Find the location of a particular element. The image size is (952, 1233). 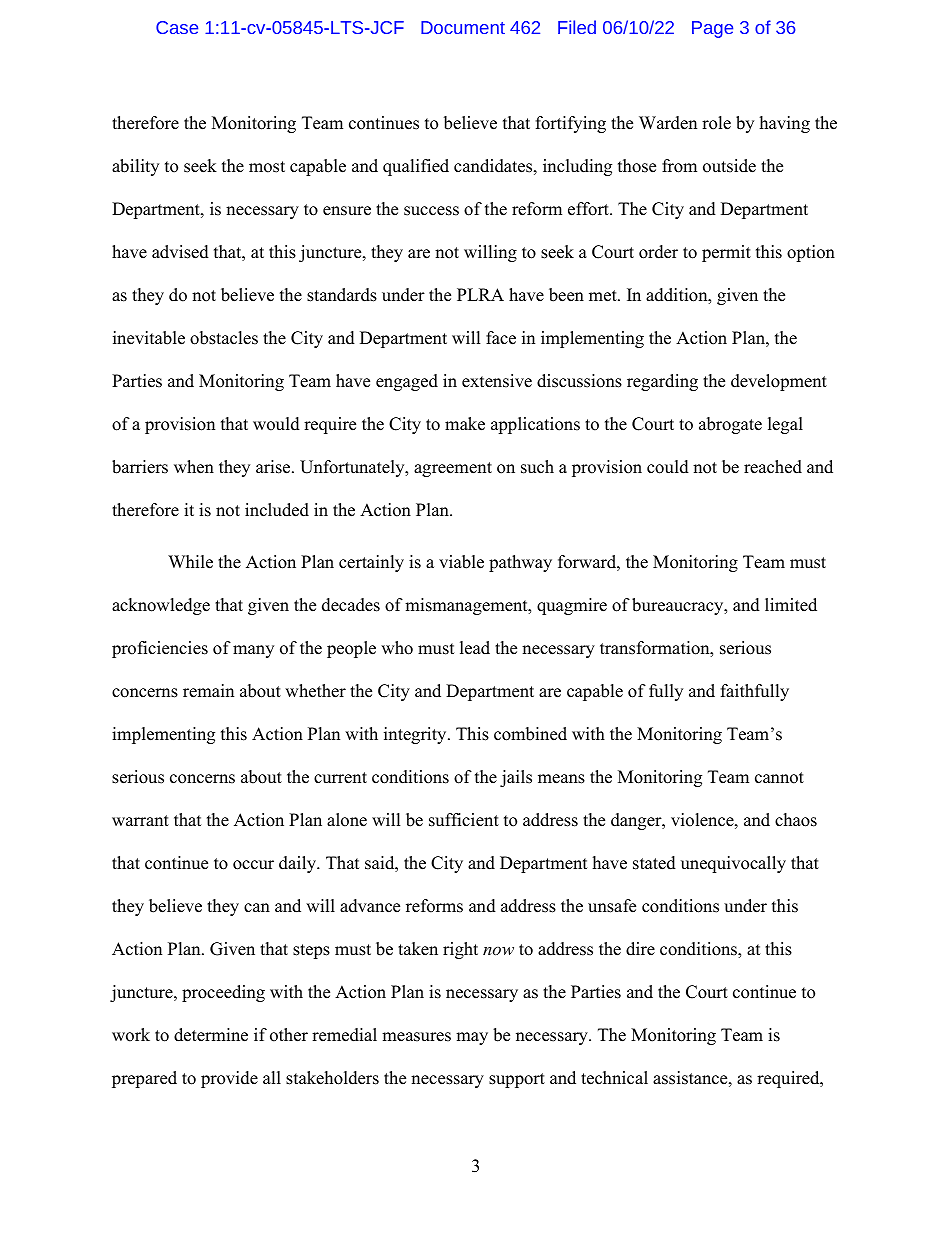

occur is located at coordinates (253, 865).
